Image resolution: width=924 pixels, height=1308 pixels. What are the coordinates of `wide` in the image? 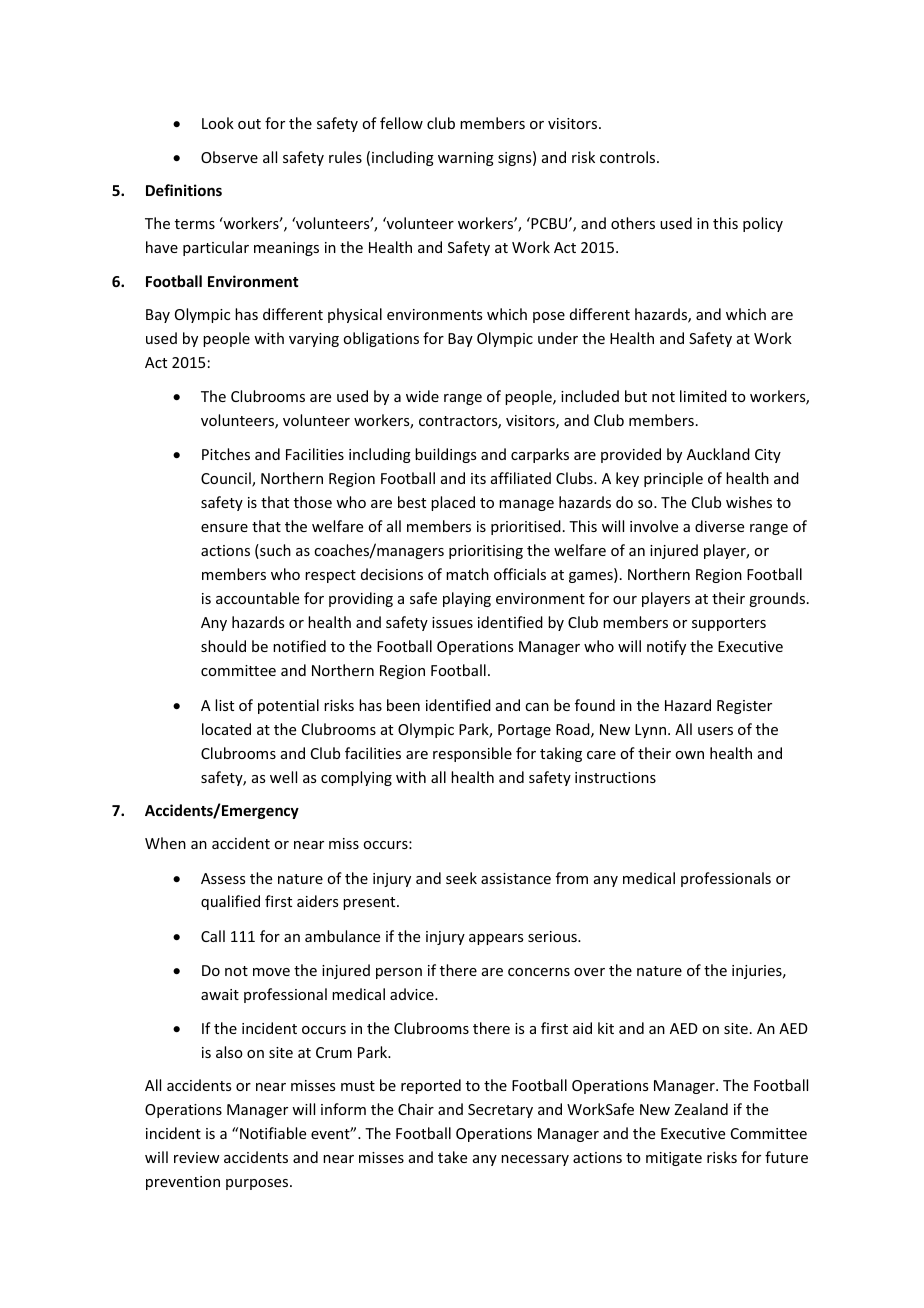 It's located at (422, 396).
